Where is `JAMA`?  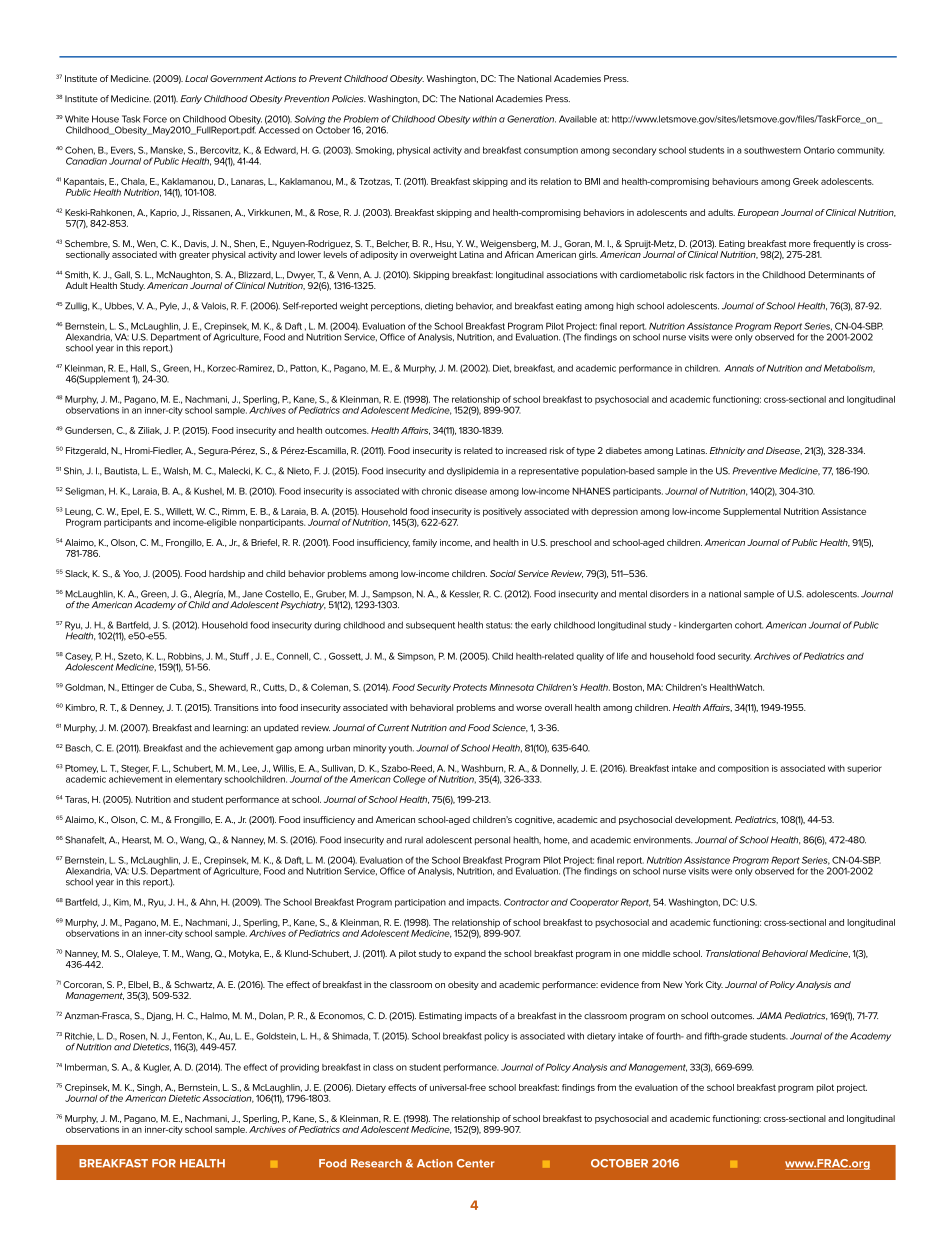
JAMA is located at coordinates (769, 1016).
